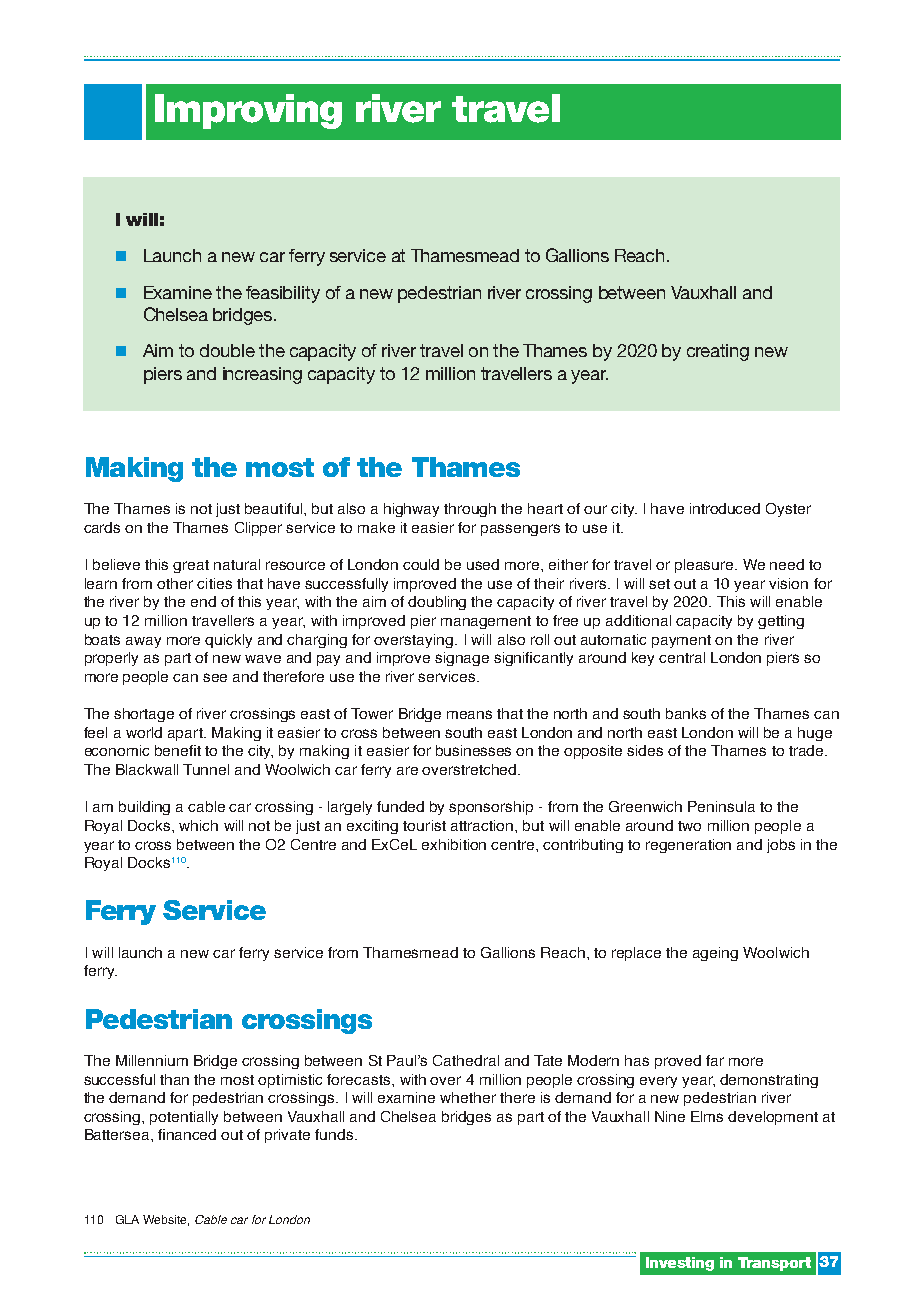  What do you see at coordinates (715, 954) in the screenshot?
I see `ageing` at bounding box center [715, 954].
